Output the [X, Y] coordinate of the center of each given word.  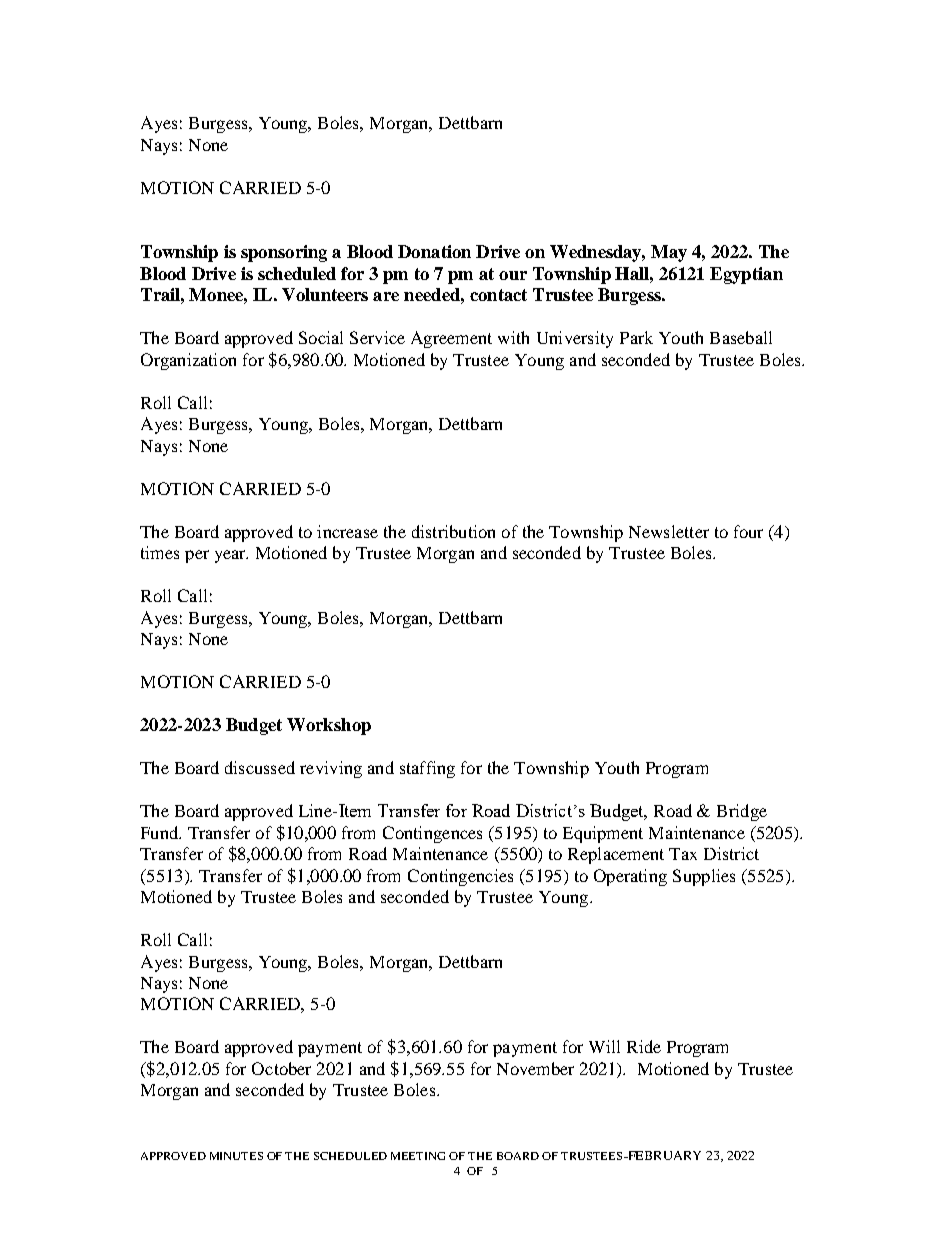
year [231, 556]
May [669, 253]
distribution [453, 531]
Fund [161, 832]
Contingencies [460, 877]
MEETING [418, 1156]
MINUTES [236, 1156]
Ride [644, 1046]
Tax [683, 854]
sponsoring [284, 253]
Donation [434, 251]
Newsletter [669, 531]
